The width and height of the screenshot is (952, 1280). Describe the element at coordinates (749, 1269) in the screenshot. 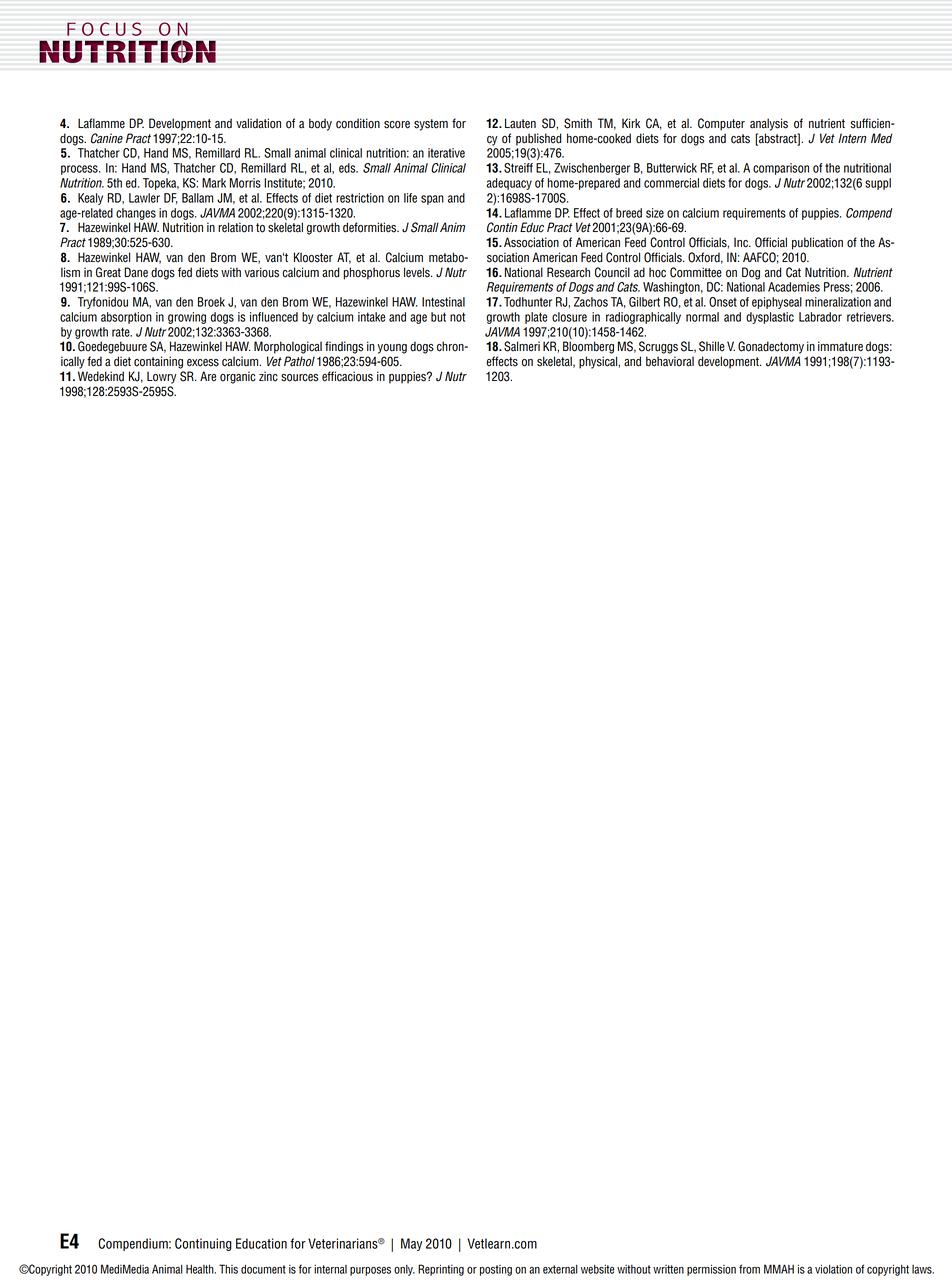

I see `from` at that location.
